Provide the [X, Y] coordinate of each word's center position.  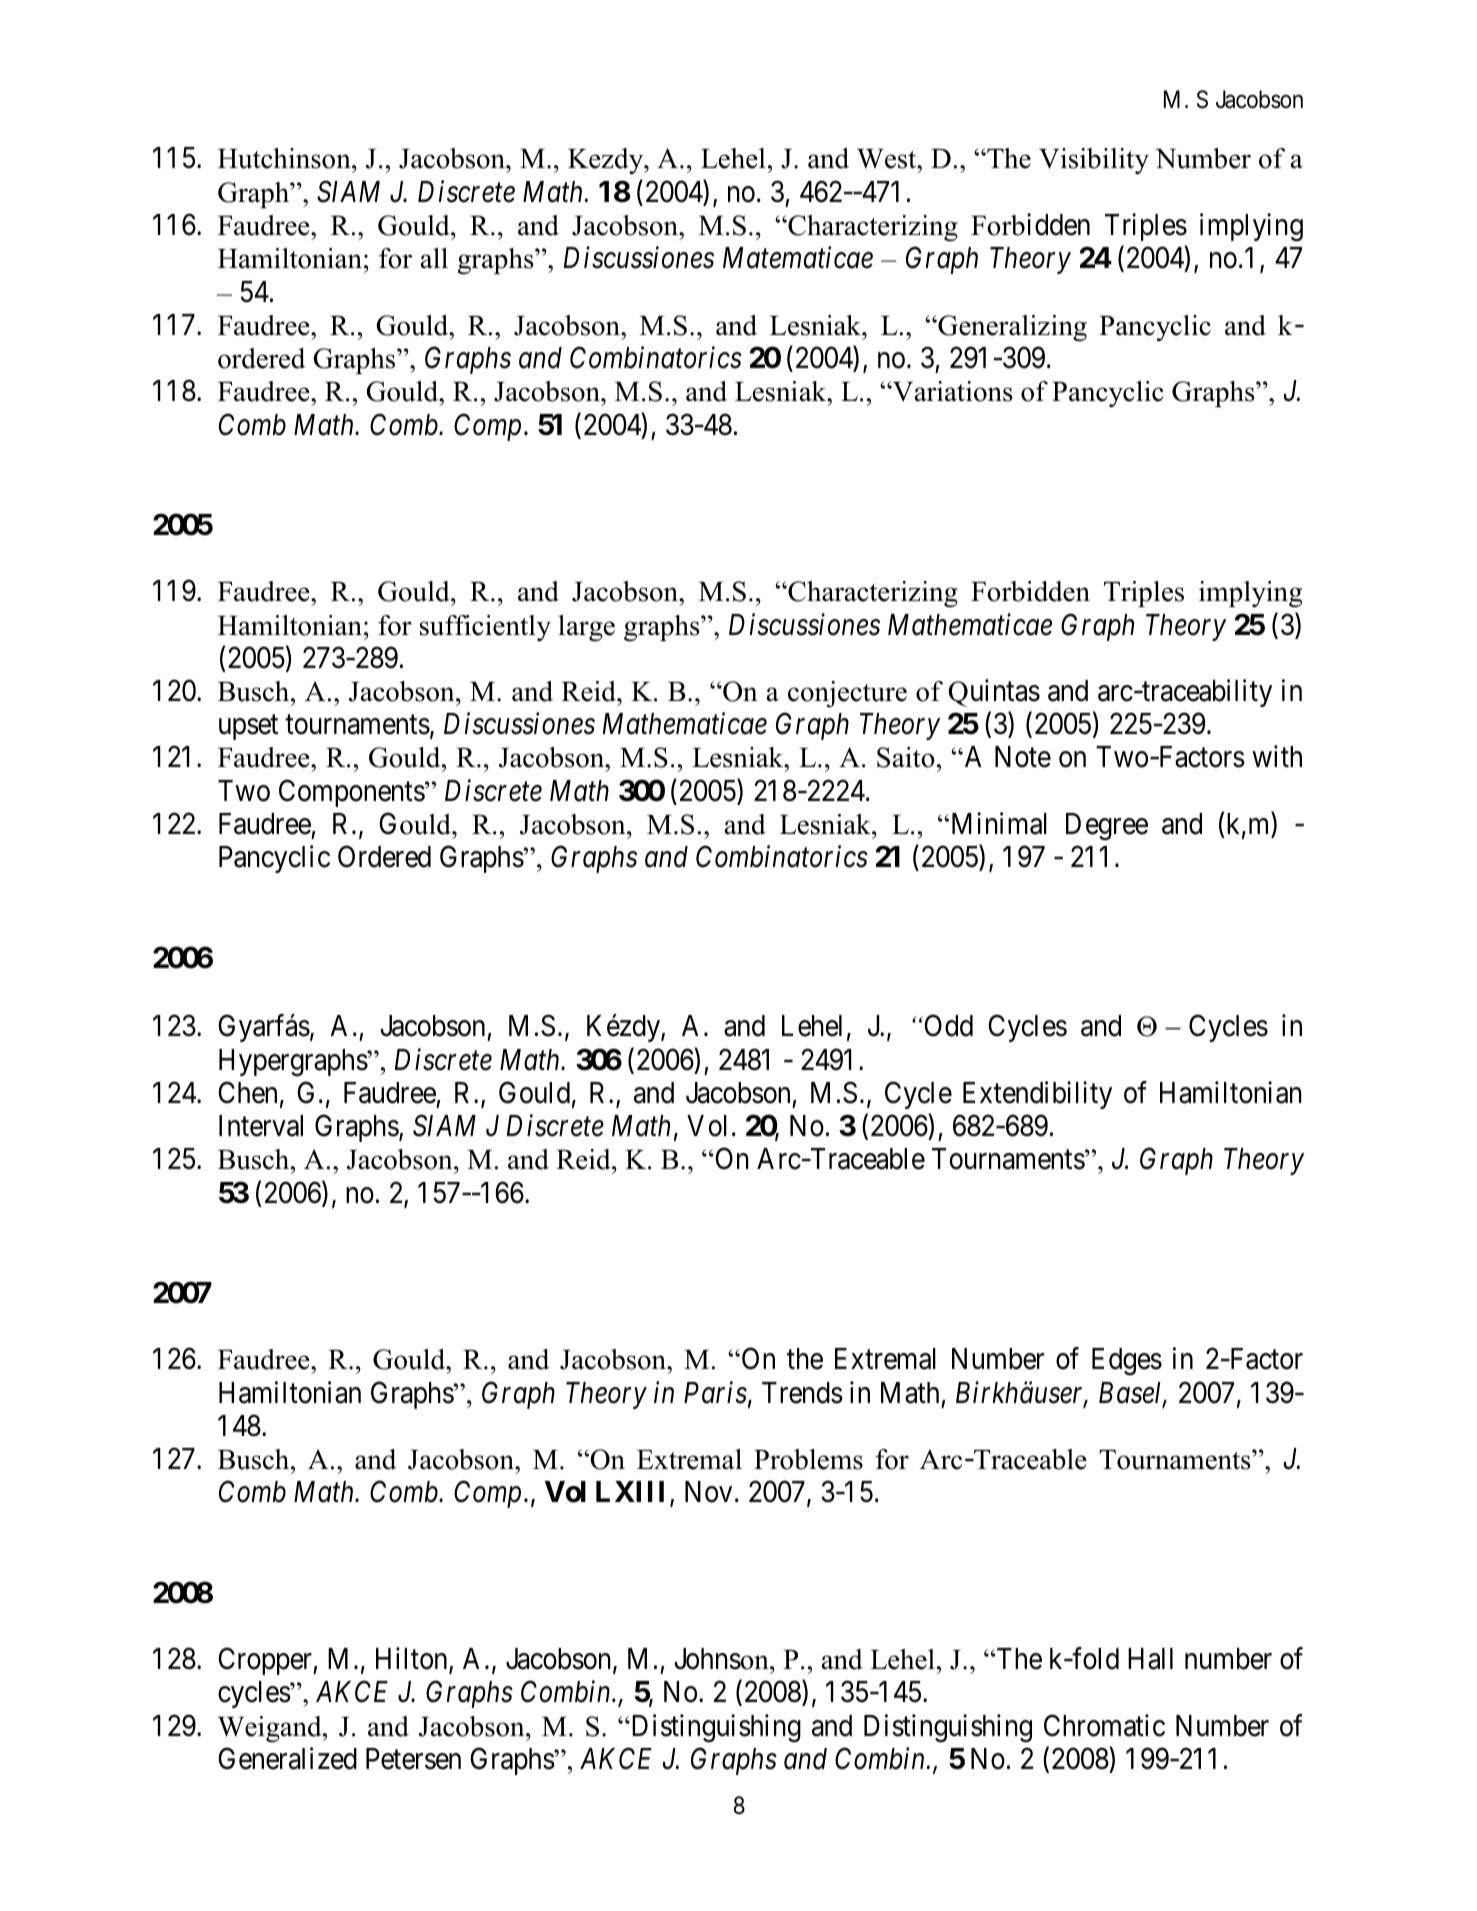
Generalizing [1011, 328]
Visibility [1094, 161]
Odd [947, 1025]
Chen [247, 1092]
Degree [1107, 827]
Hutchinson [285, 158]
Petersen [413, 1759]
